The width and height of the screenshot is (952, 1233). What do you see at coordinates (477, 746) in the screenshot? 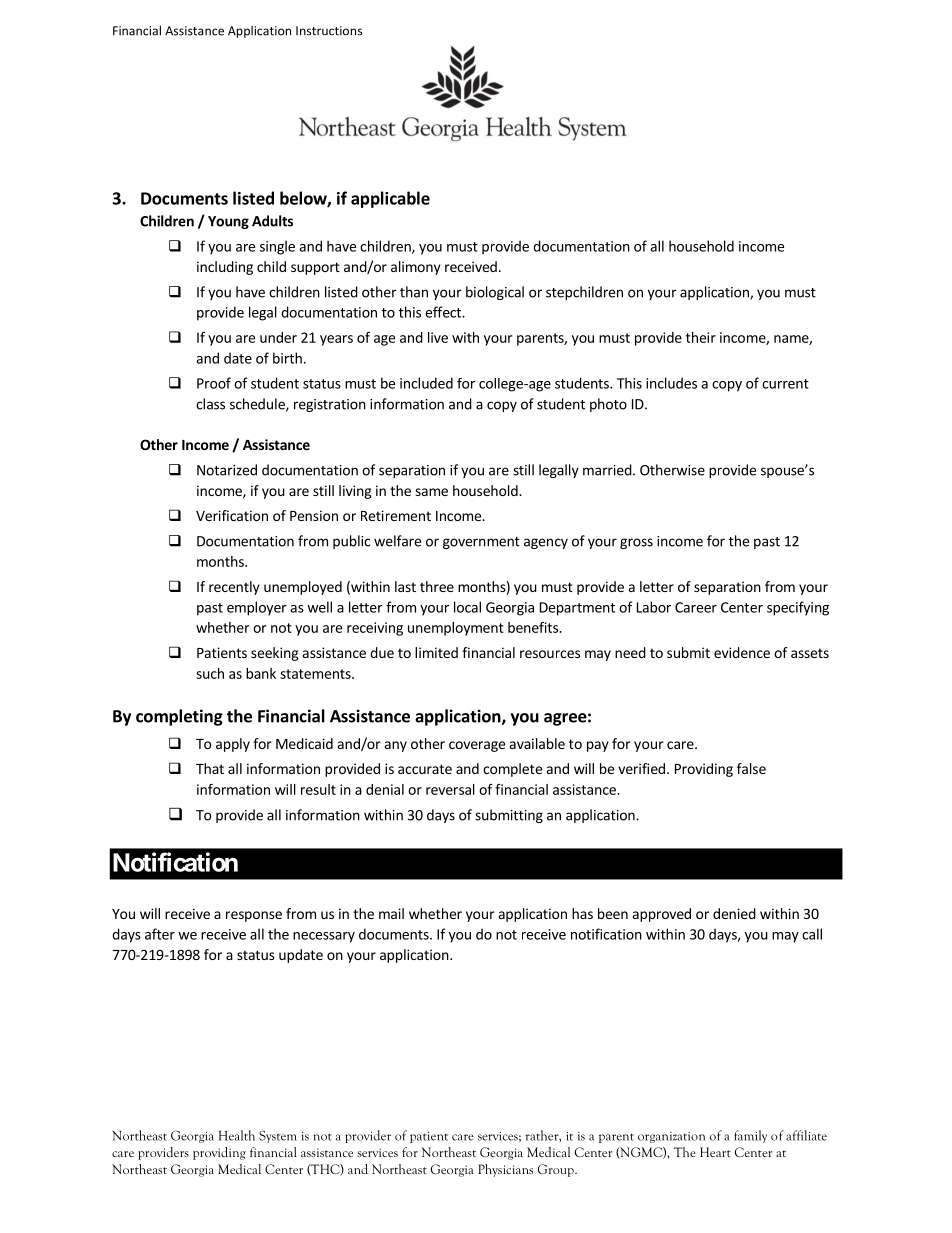
I see `coverage` at bounding box center [477, 746].
